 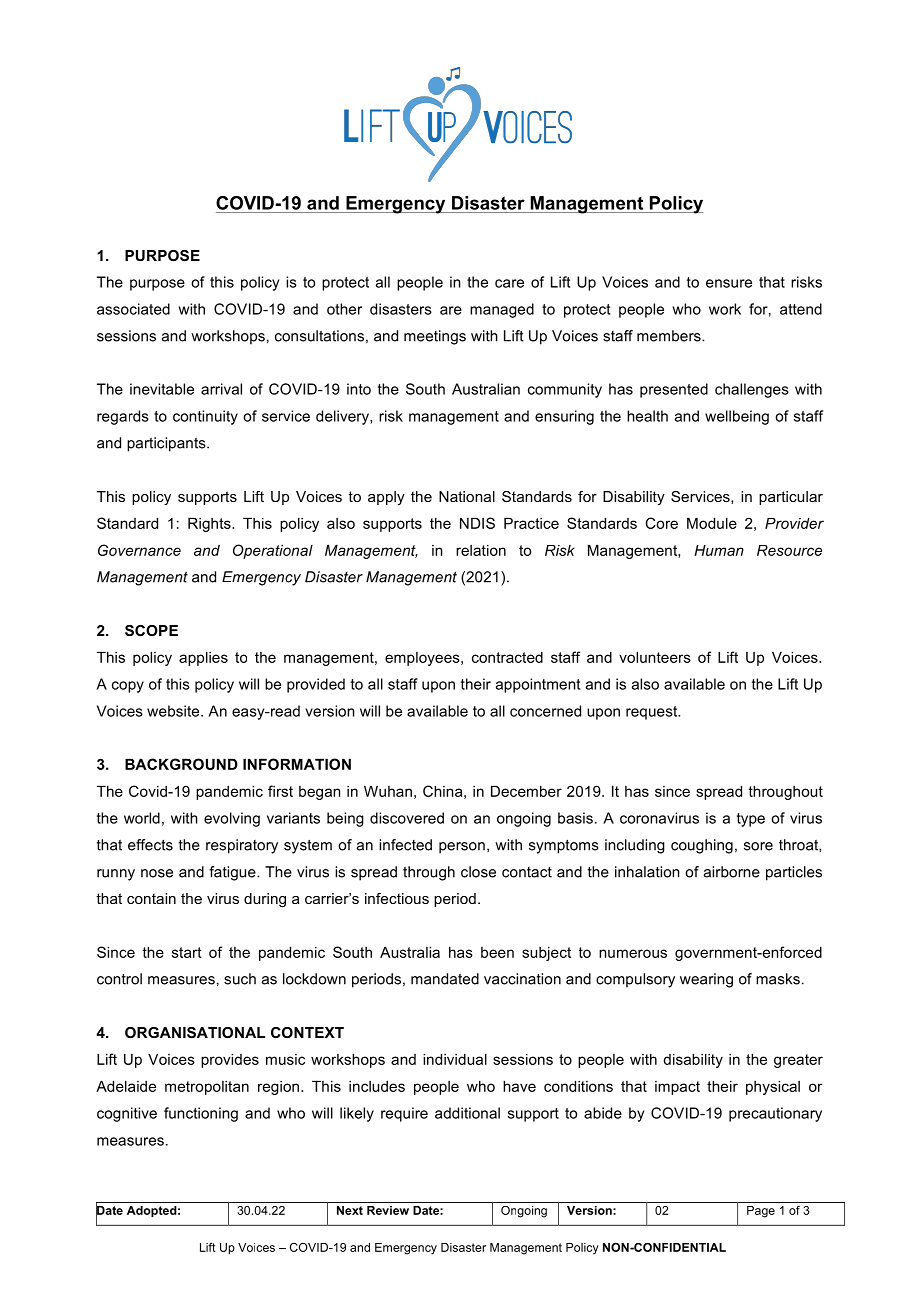 I want to click on managed, so click(x=502, y=310).
